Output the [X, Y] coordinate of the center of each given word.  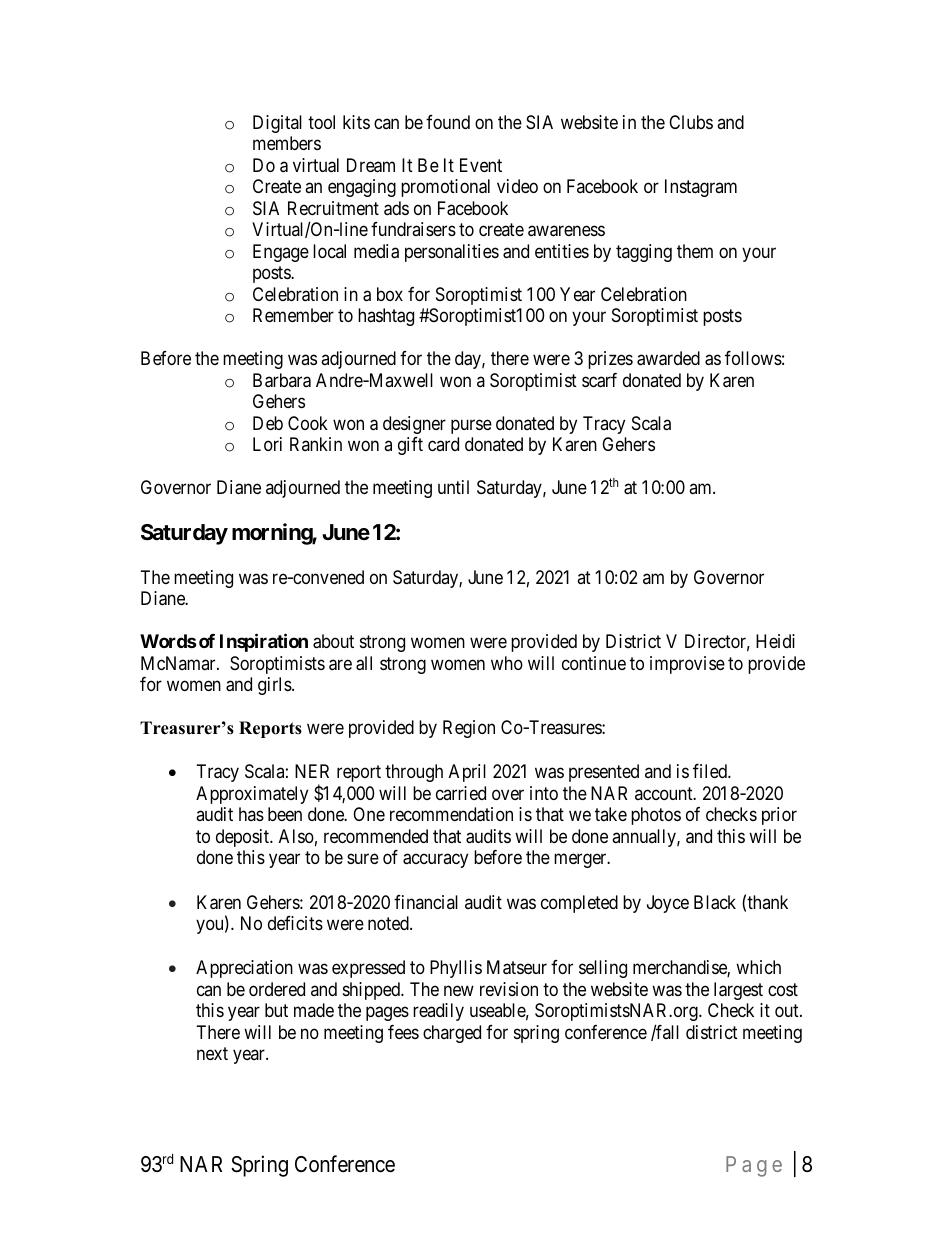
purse [471, 426]
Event [481, 165]
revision [509, 989]
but [276, 1010]
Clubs [691, 122]
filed [711, 771]
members [287, 143]
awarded [668, 358]
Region [469, 729]
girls [275, 686]
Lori [267, 444]
